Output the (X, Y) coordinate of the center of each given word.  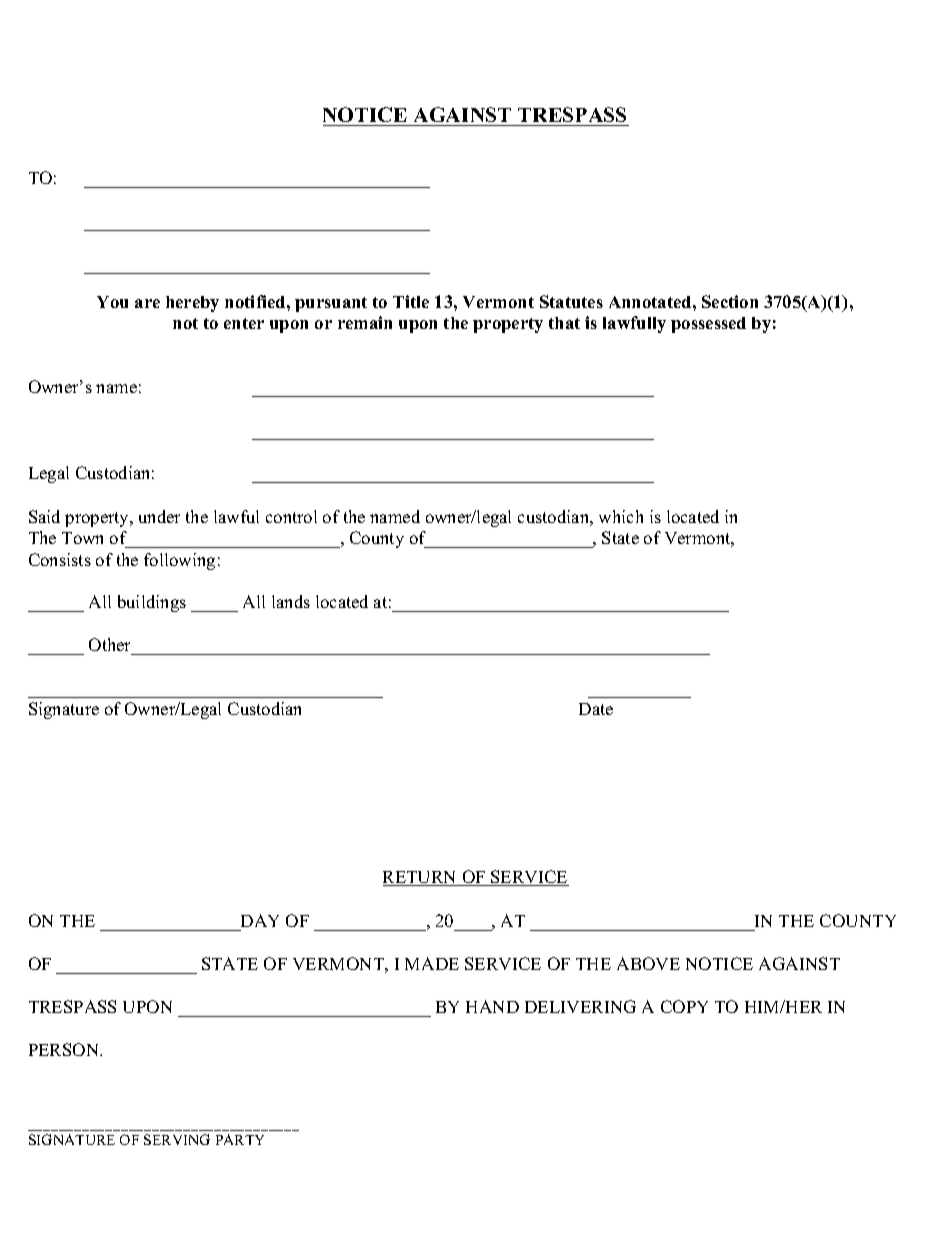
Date (596, 709)
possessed (708, 325)
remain (365, 322)
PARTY (240, 1139)
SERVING (177, 1139)
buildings (152, 603)
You (112, 302)
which (621, 516)
